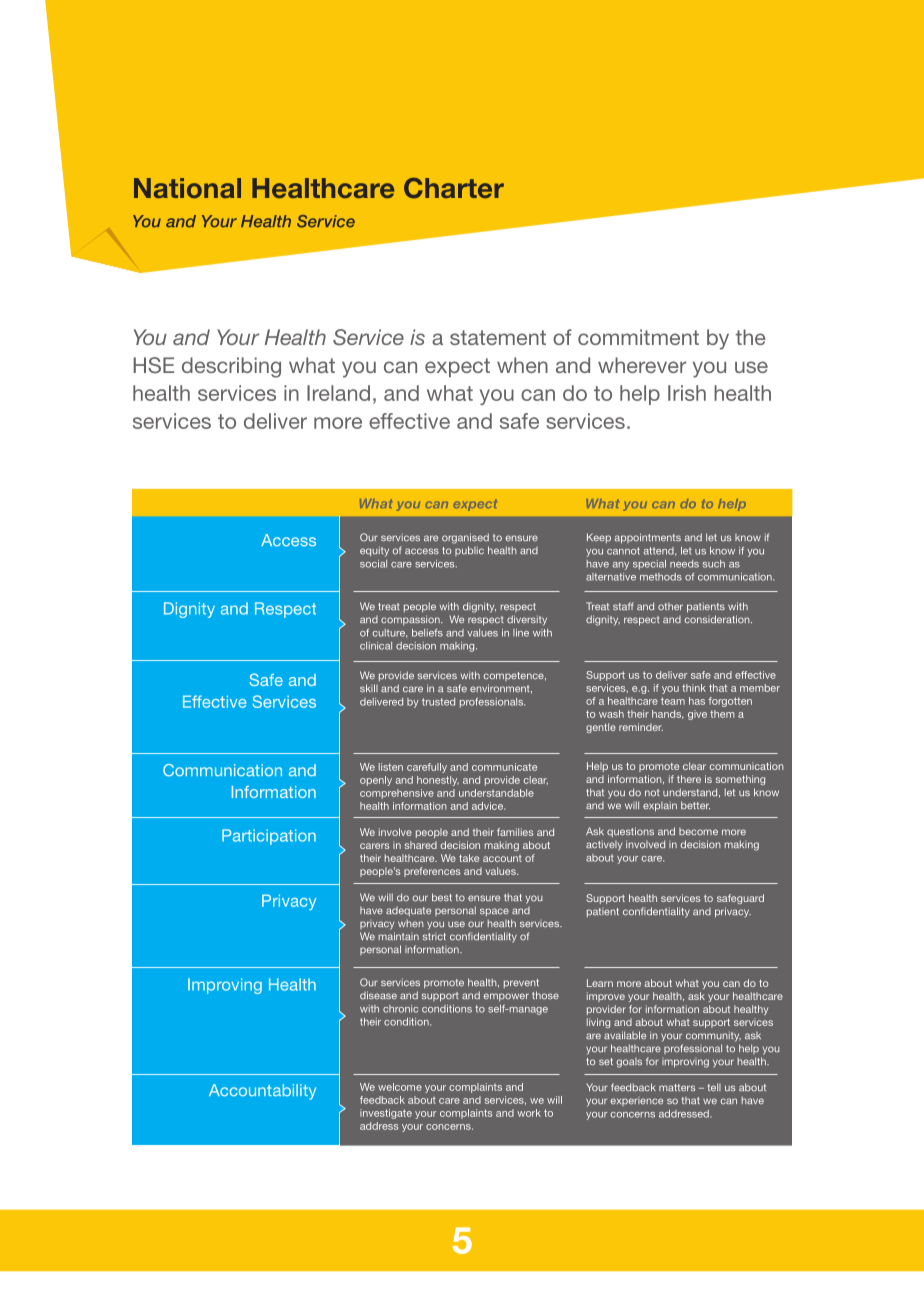  I want to click on better, so click(695, 805).
